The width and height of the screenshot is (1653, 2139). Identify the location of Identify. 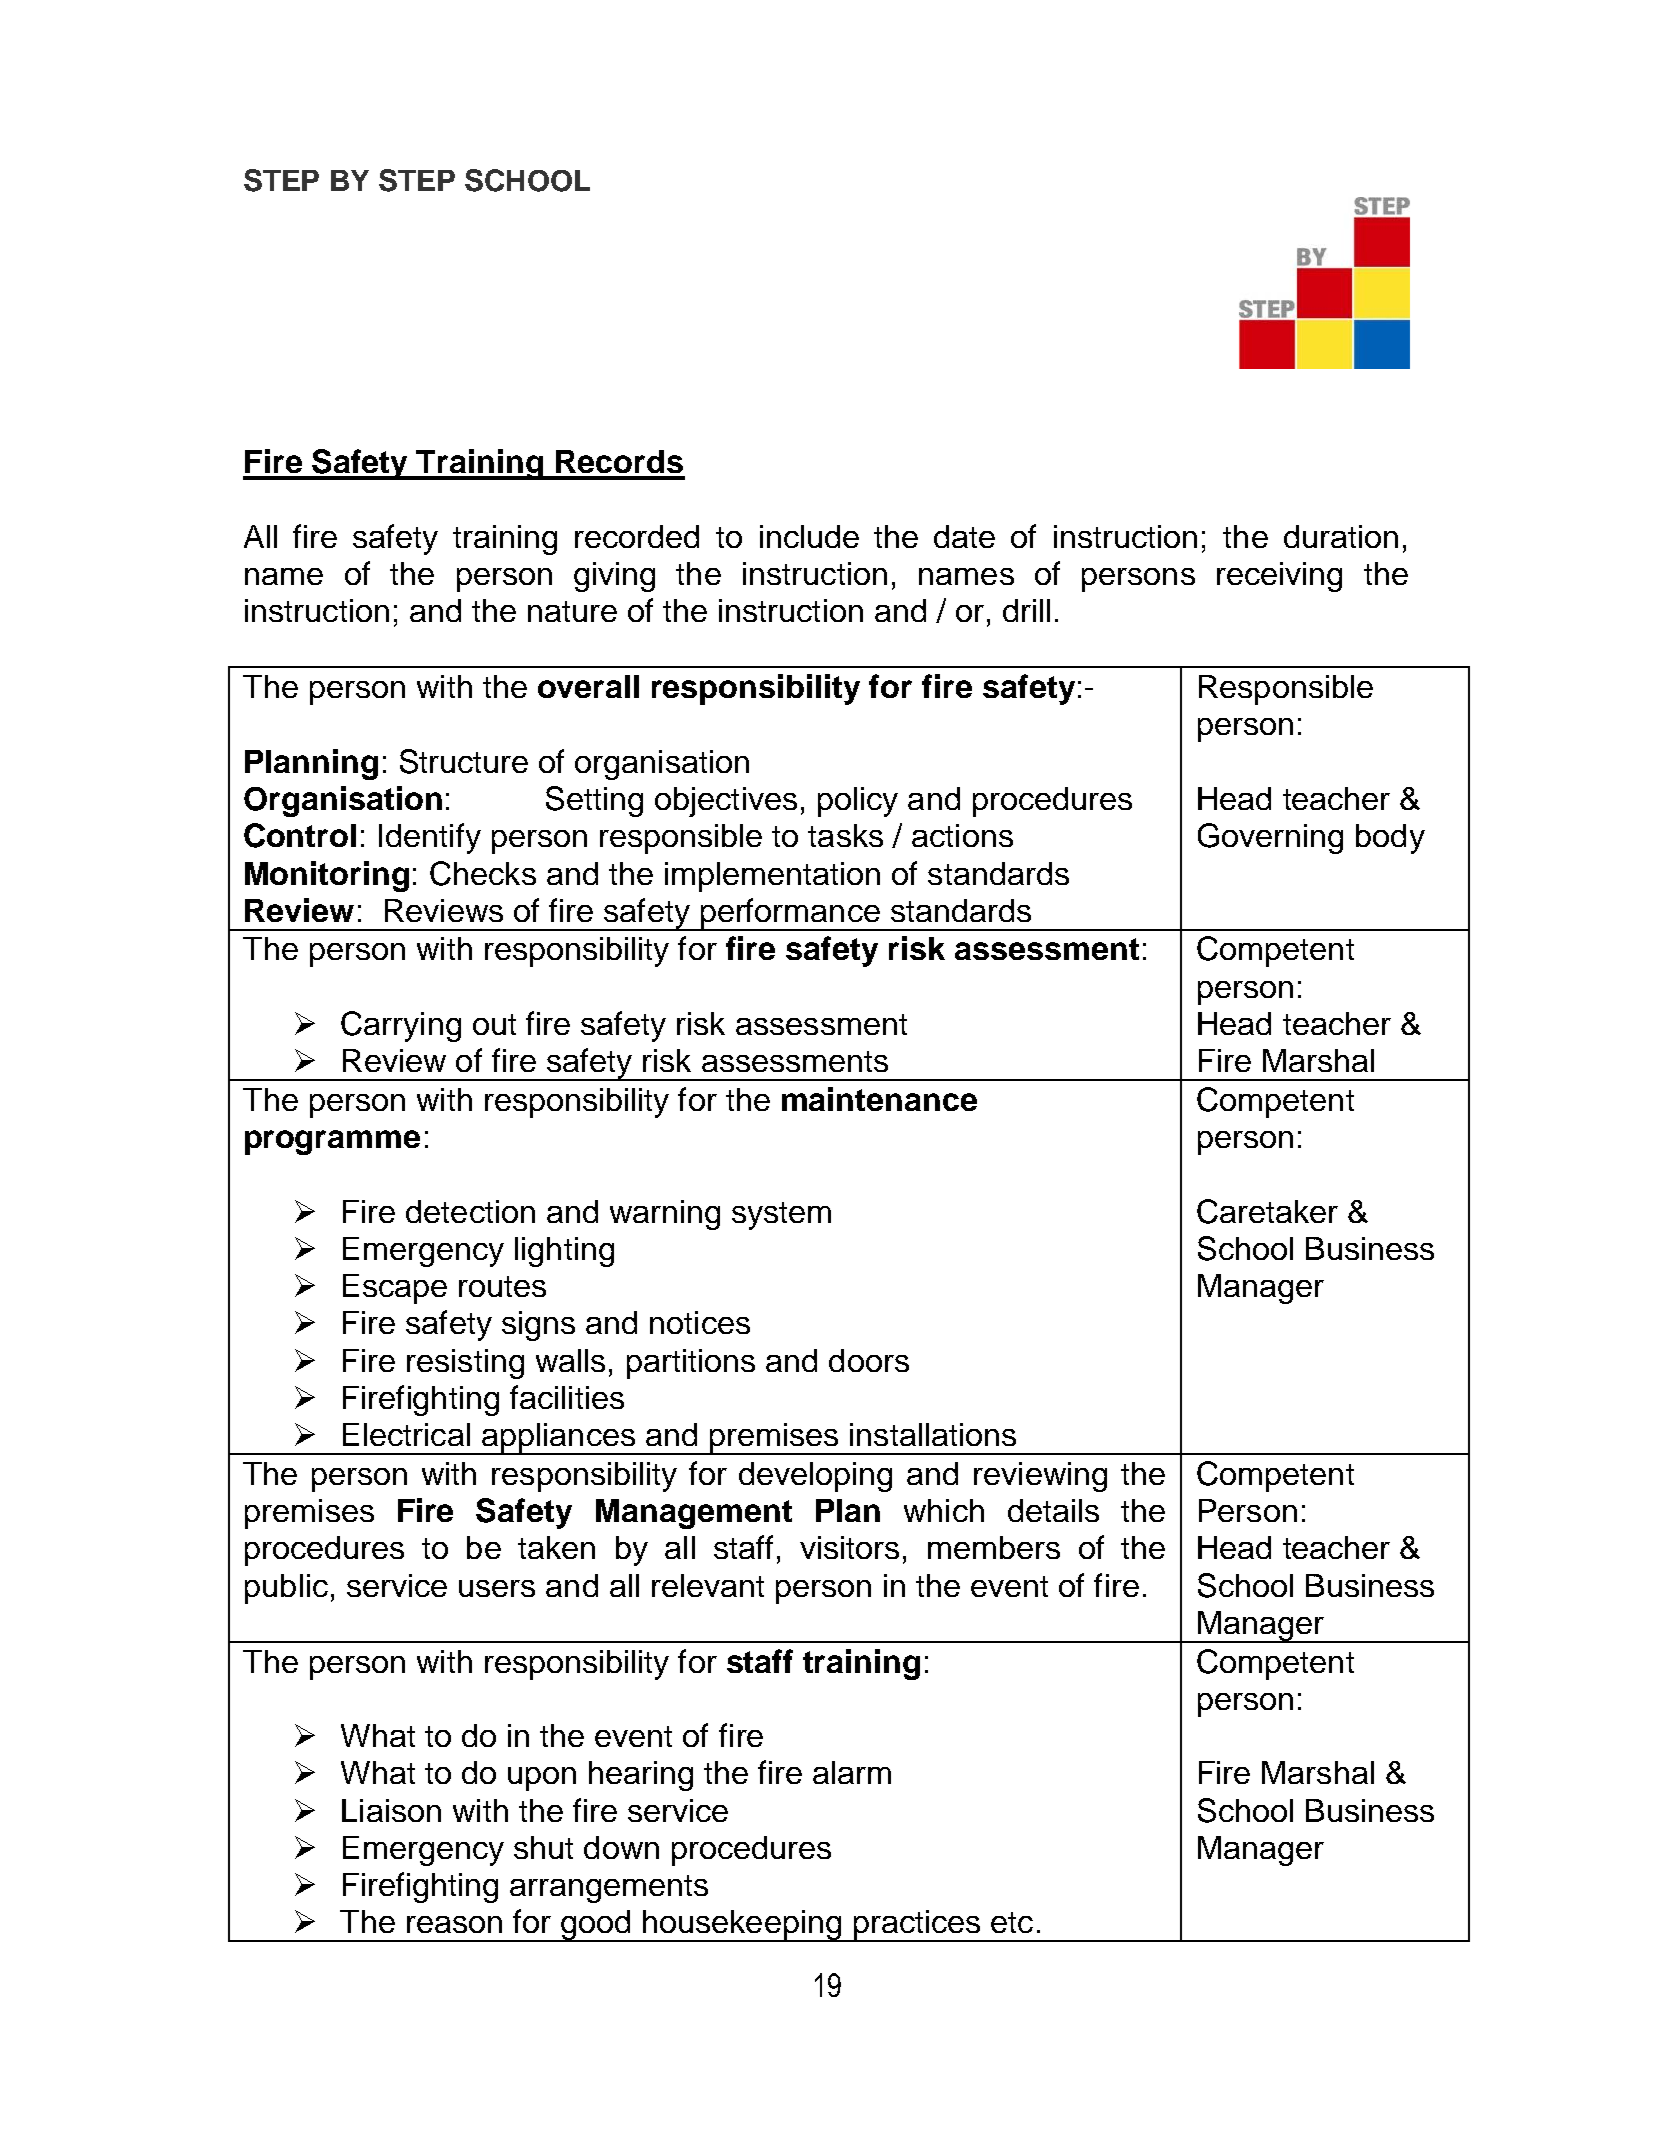
(430, 838).
